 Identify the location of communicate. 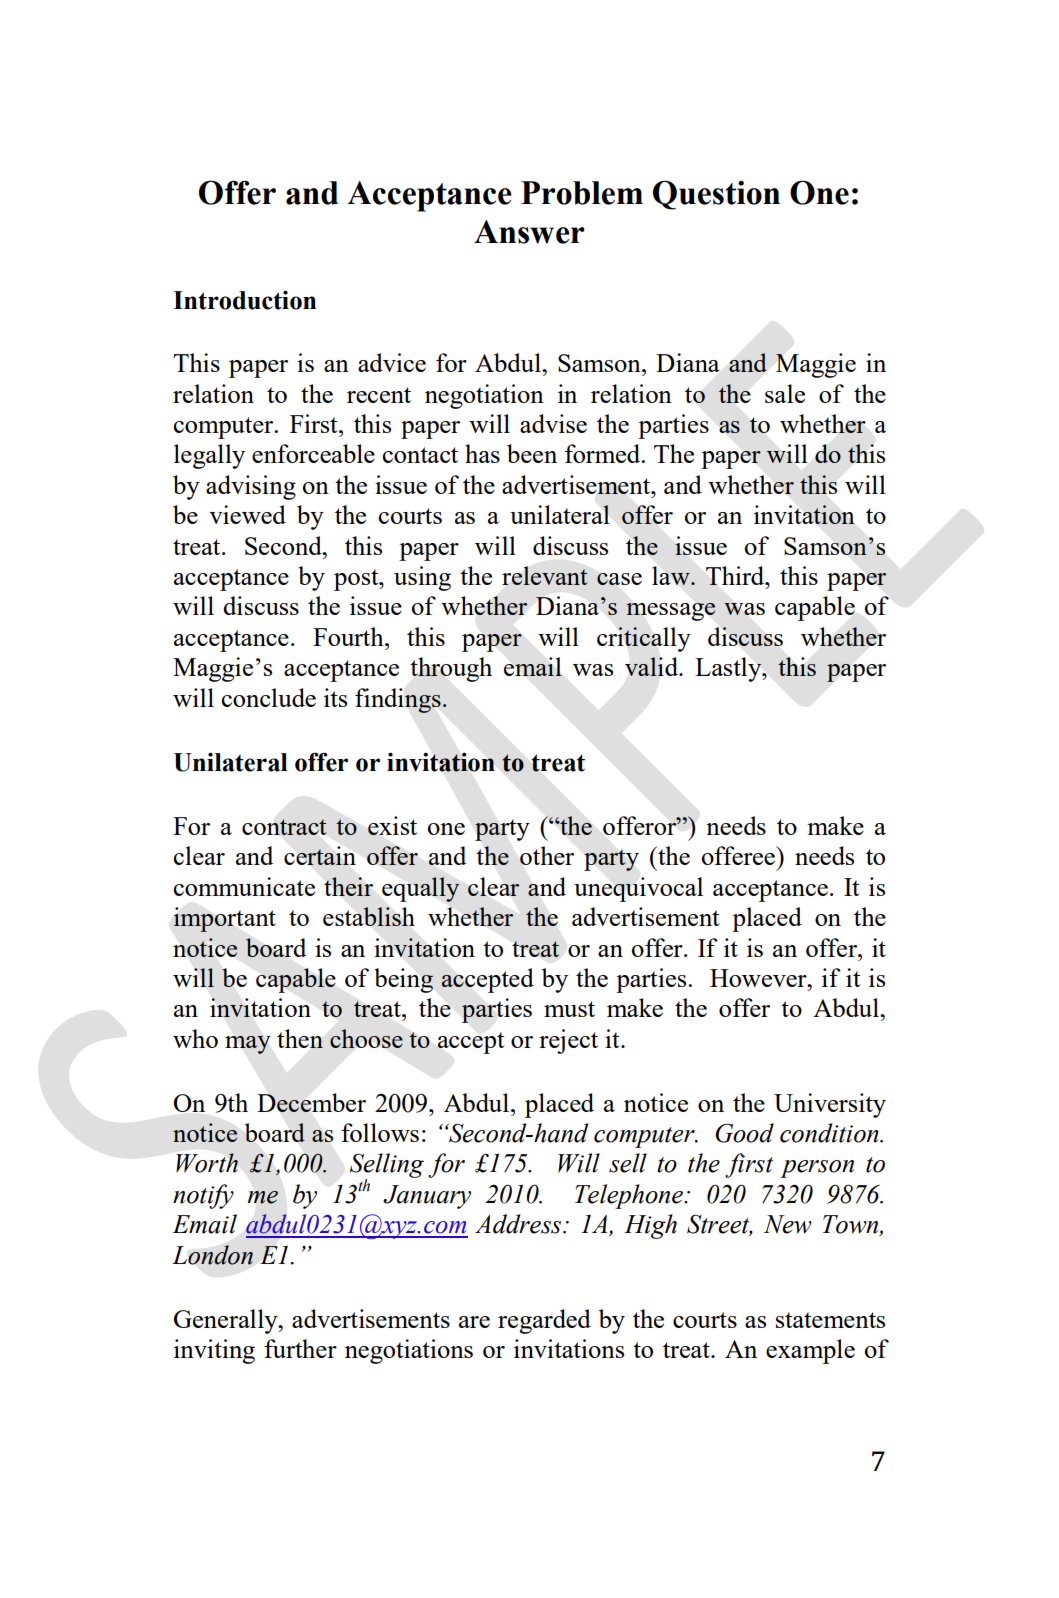
(244, 886).
